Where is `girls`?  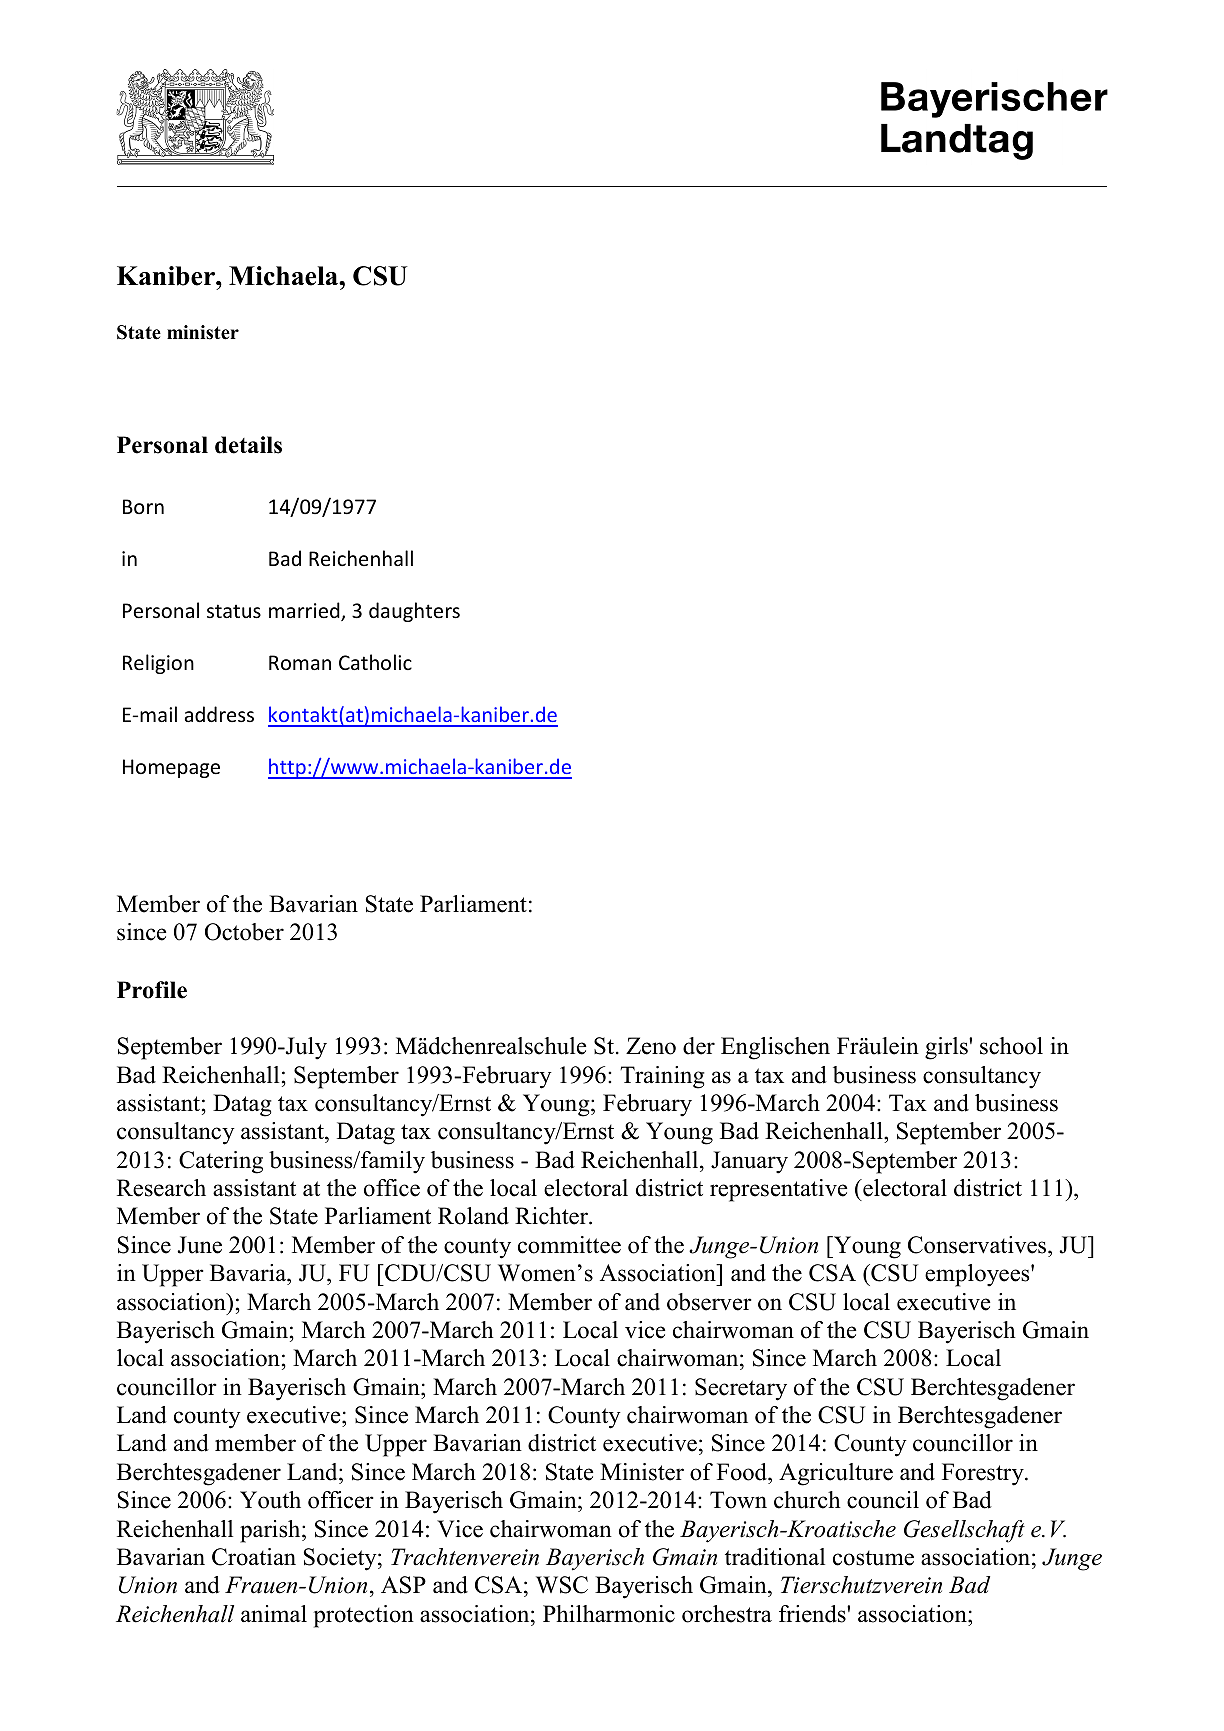 girls is located at coordinates (947, 1048).
